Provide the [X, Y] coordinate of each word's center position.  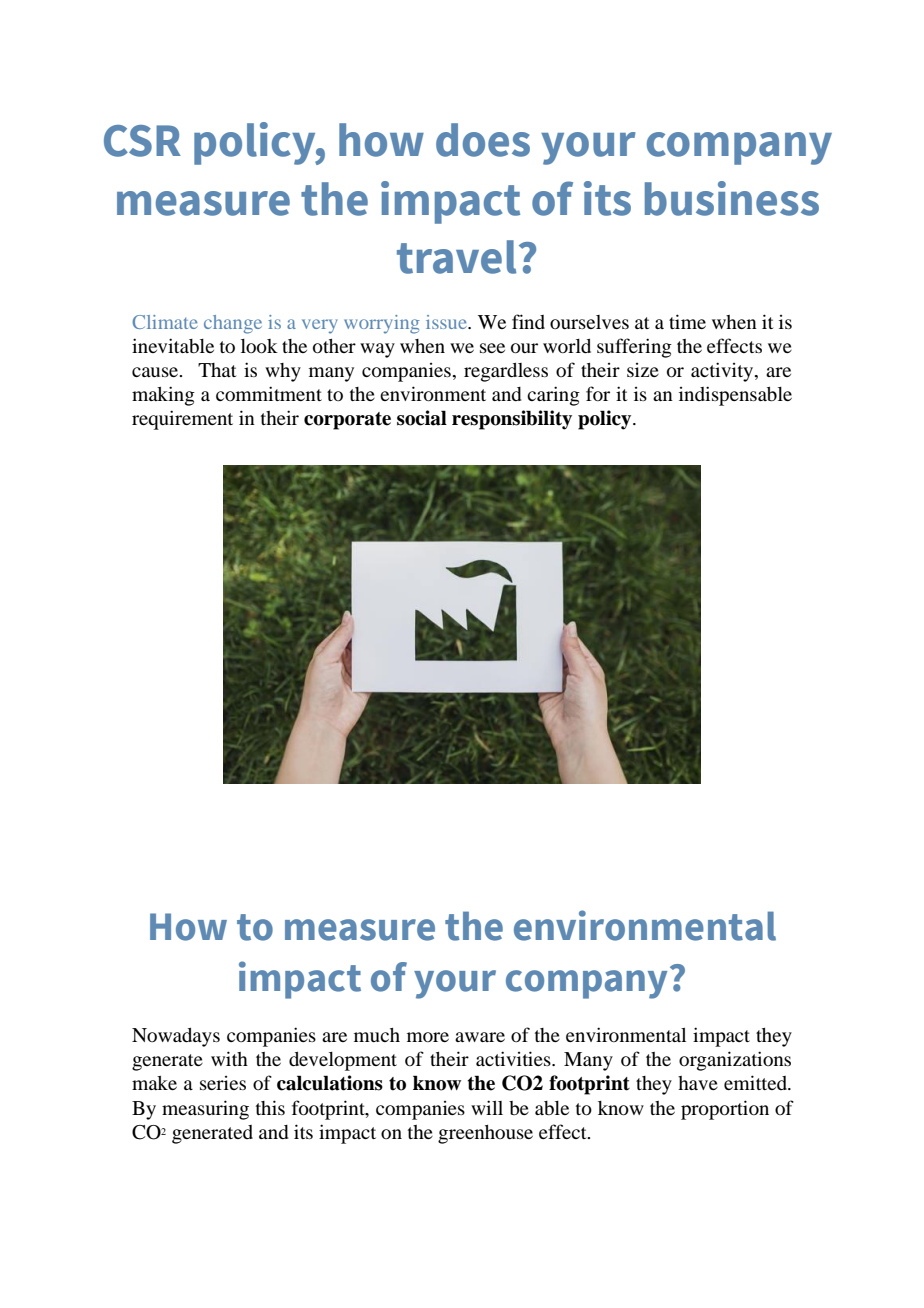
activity [723, 372]
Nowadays [176, 1037]
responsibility [512, 420]
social [422, 418]
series [223, 1083]
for [598, 393]
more [428, 1037]
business [732, 198]
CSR [142, 141]
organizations [735, 1061]
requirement [182, 420]
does [483, 140]
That [217, 370]
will [487, 1107]
